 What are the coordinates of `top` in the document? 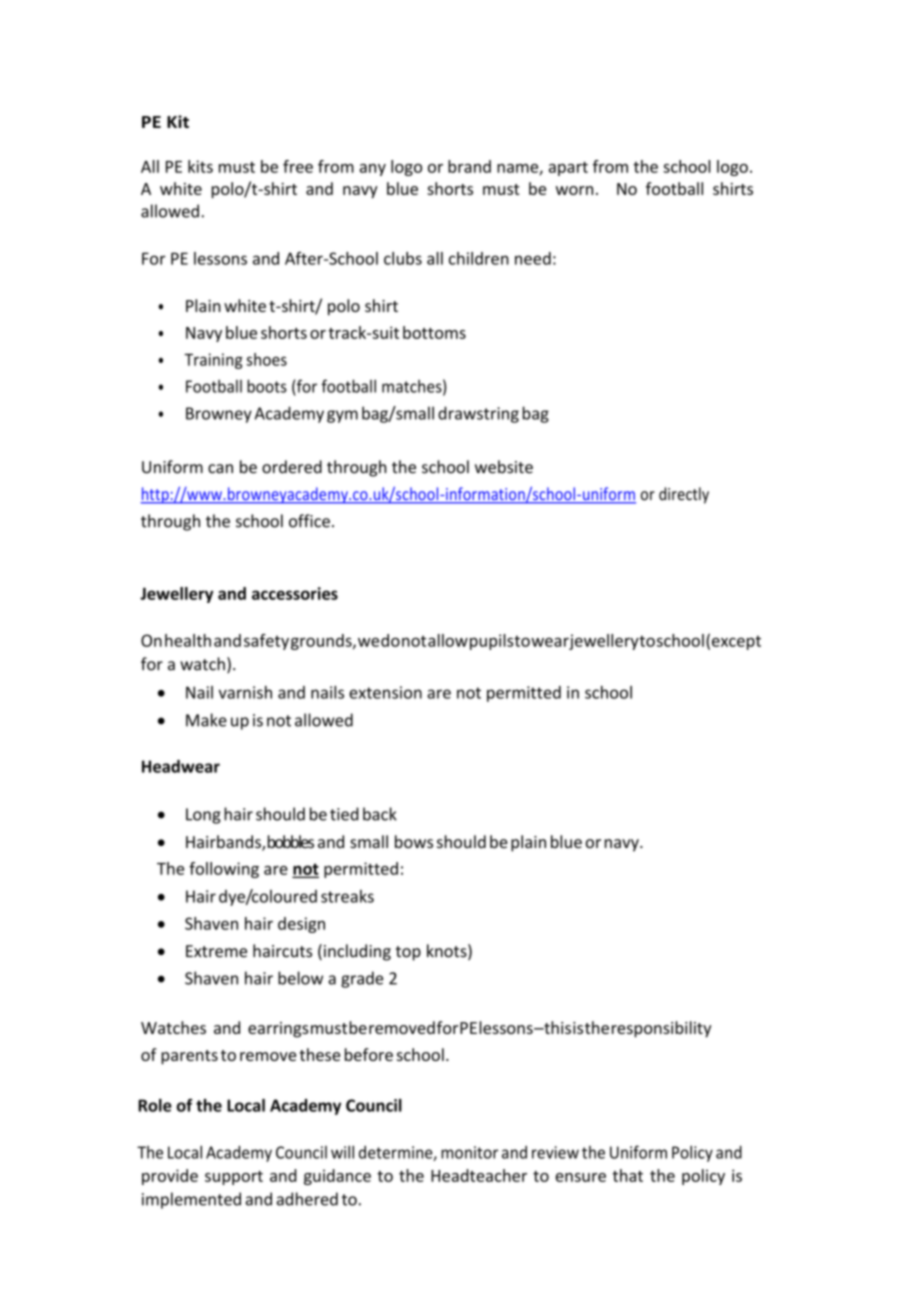 It's located at (408, 953).
